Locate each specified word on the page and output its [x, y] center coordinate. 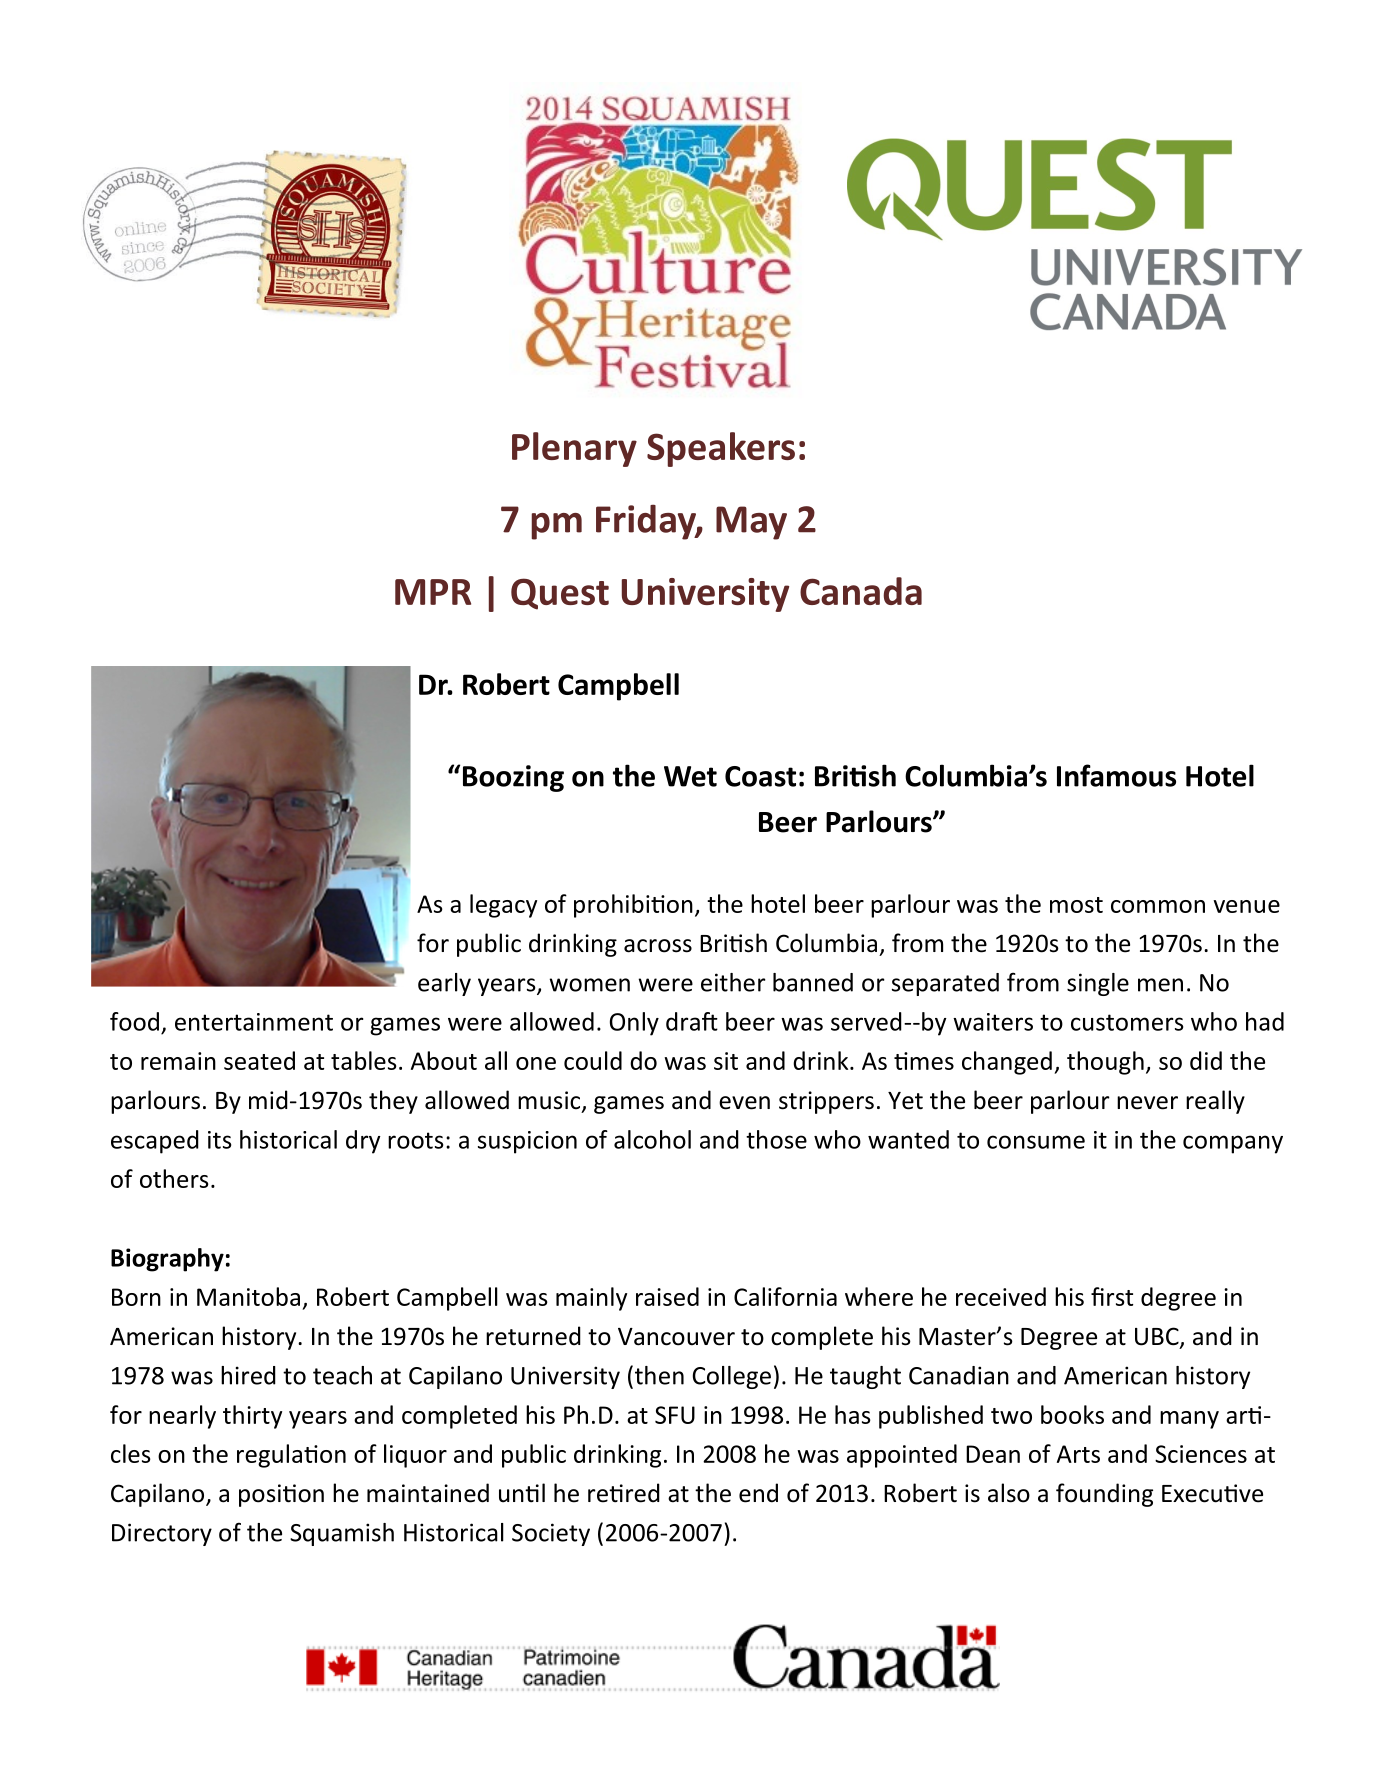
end [758, 1493]
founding [1104, 1495]
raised [667, 1296]
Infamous [1116, 775]
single [1098, 984]
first [1112, 1296]
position [281, 1495]
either [733, 982]
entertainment [254, 1022]
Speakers [721, 449]
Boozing [513, 778]
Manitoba [248, 1296]
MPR [433, 592]
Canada [861, 591]
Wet [690, 776]
